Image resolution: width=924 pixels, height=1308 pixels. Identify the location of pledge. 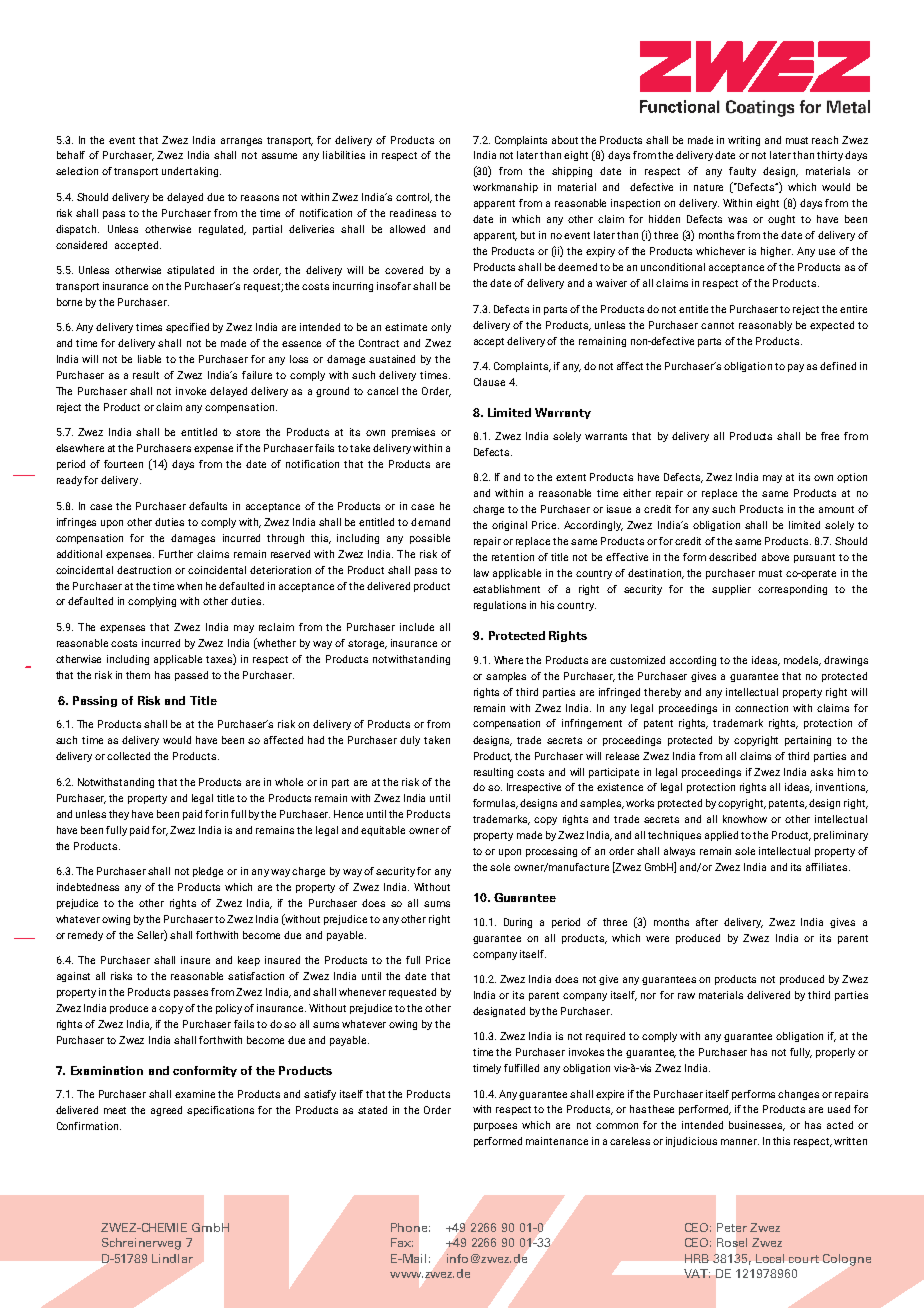
(208, 872).
